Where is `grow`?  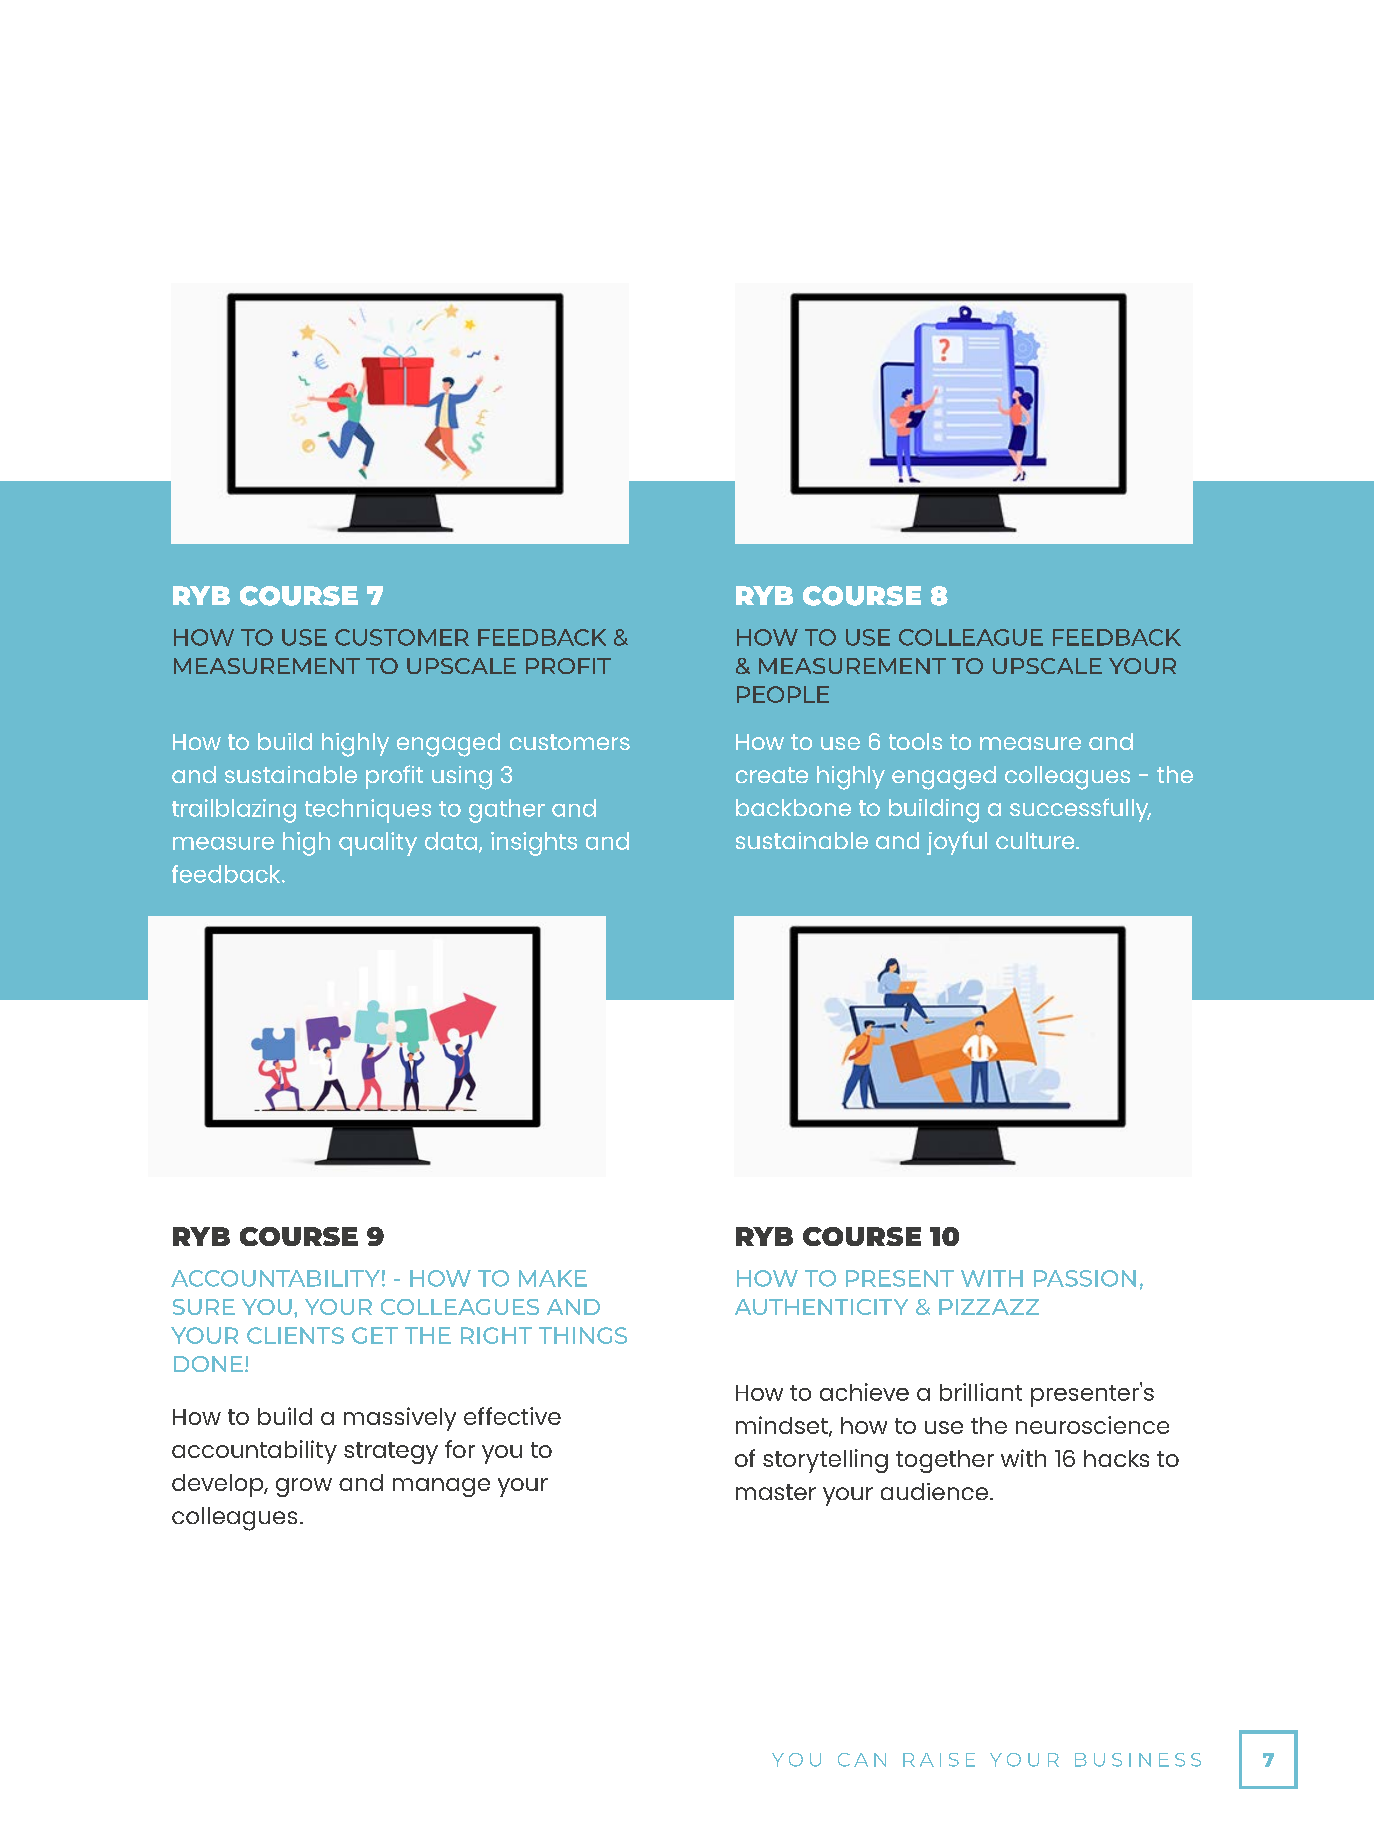
grow is located at coordinates (304, 1487).
